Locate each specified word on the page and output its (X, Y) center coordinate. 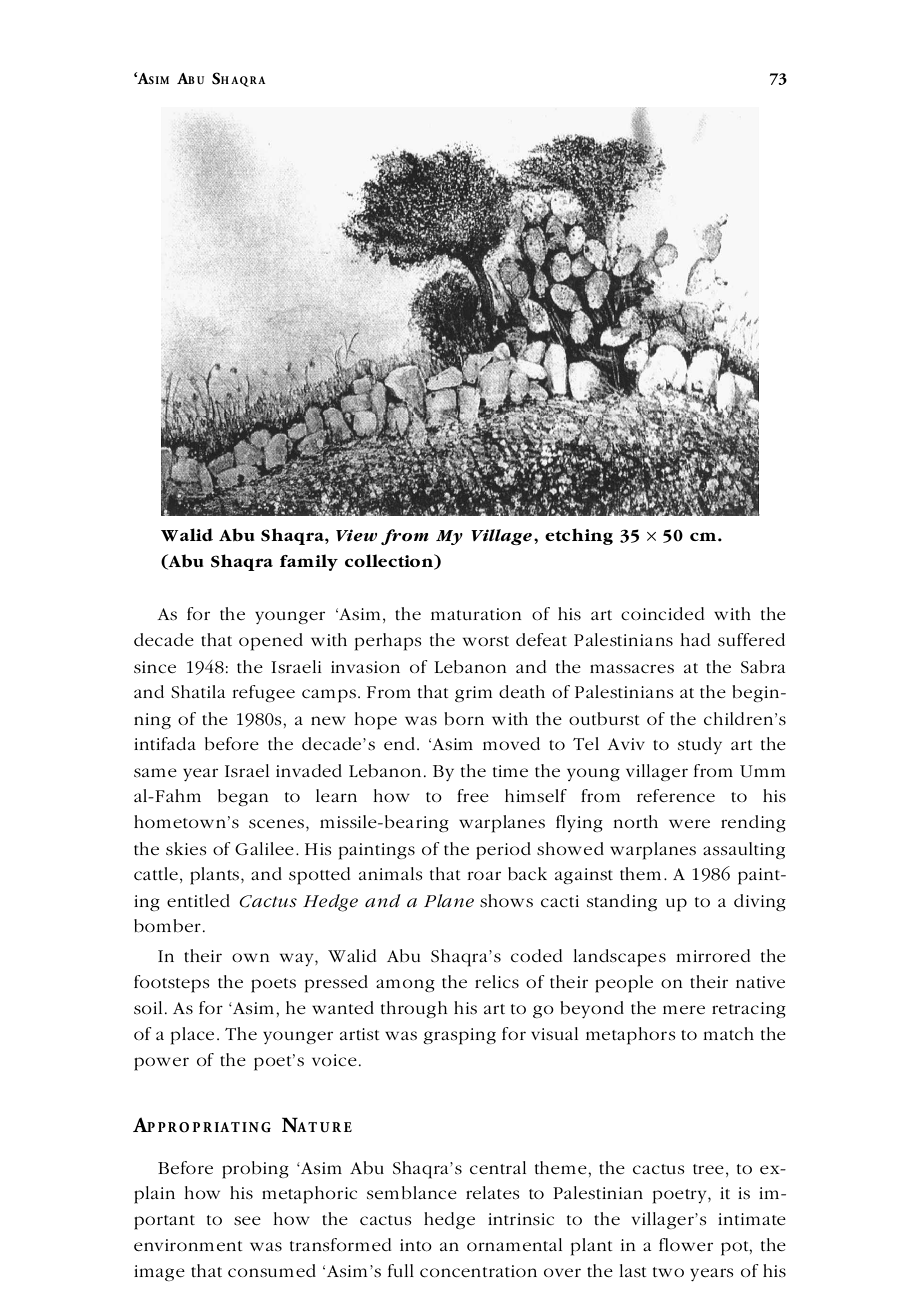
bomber (167, 926)
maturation (476, 614)
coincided (662, 613)
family (309, 562)
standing (622, 902)
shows (506, 901)
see (247, 1221)
